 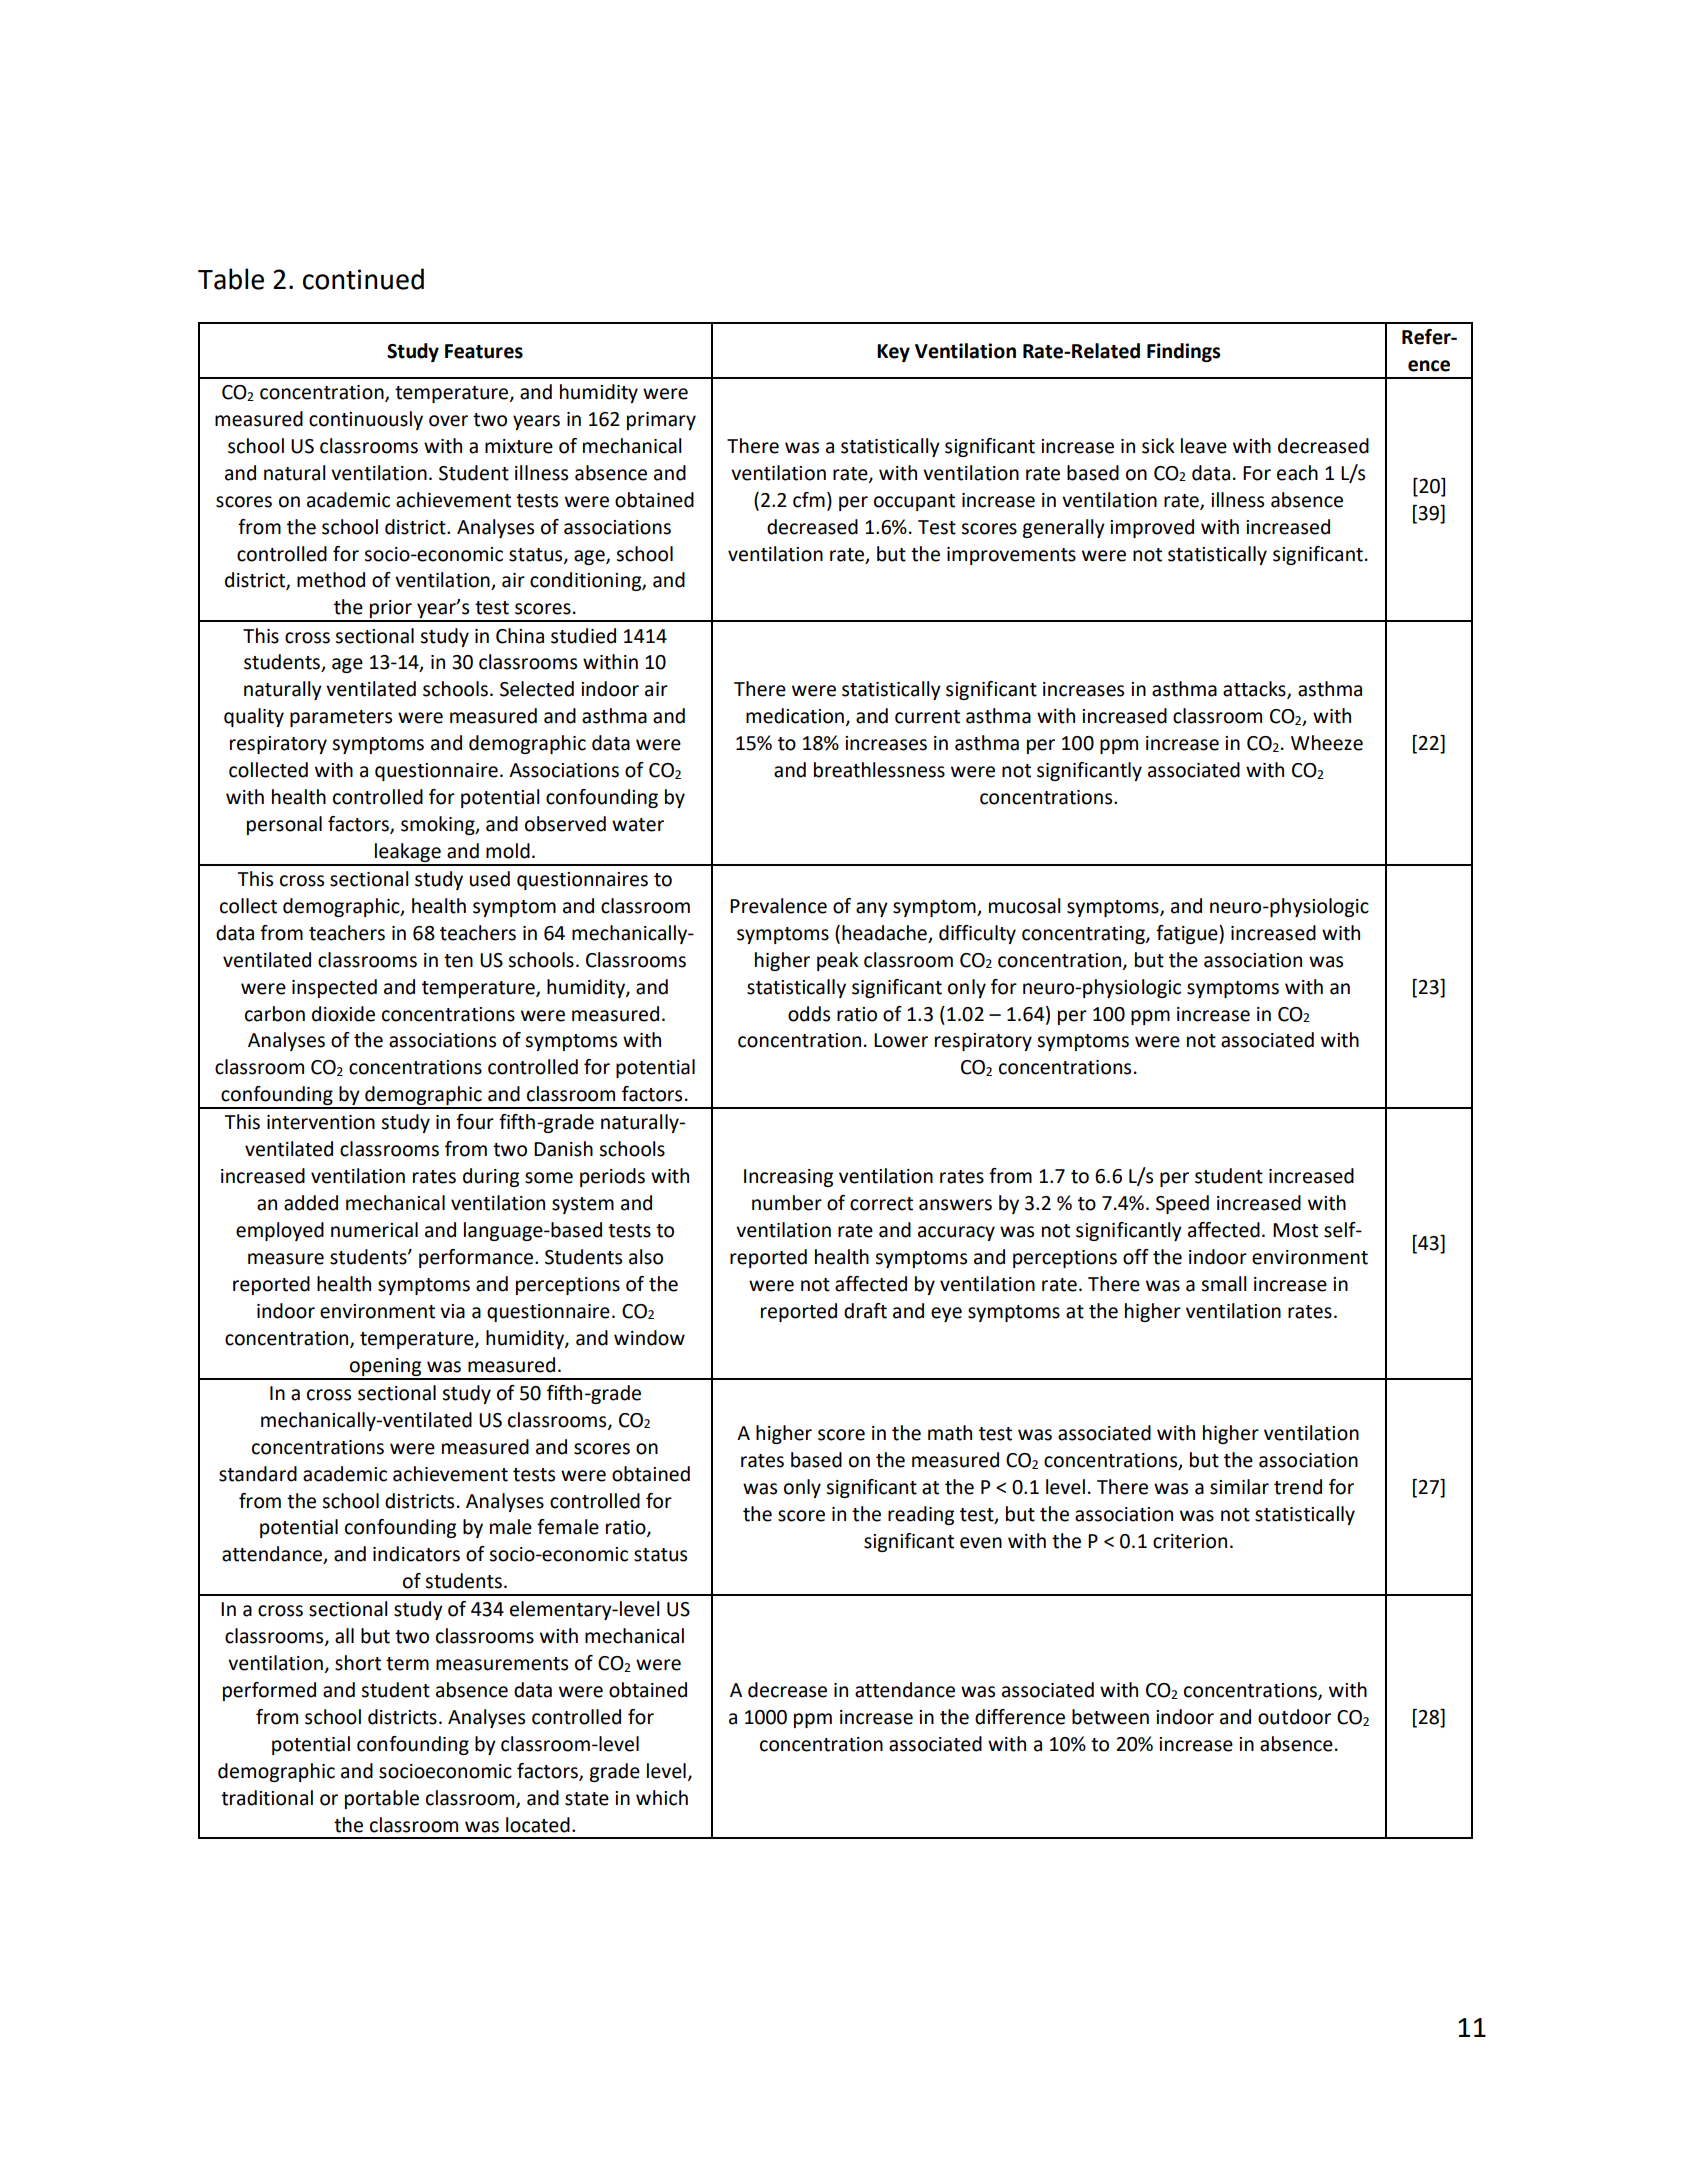 What do you see at coordinates (662, 1798) in the screenshot?
I see `which` at bounding box center [662, 1798].
